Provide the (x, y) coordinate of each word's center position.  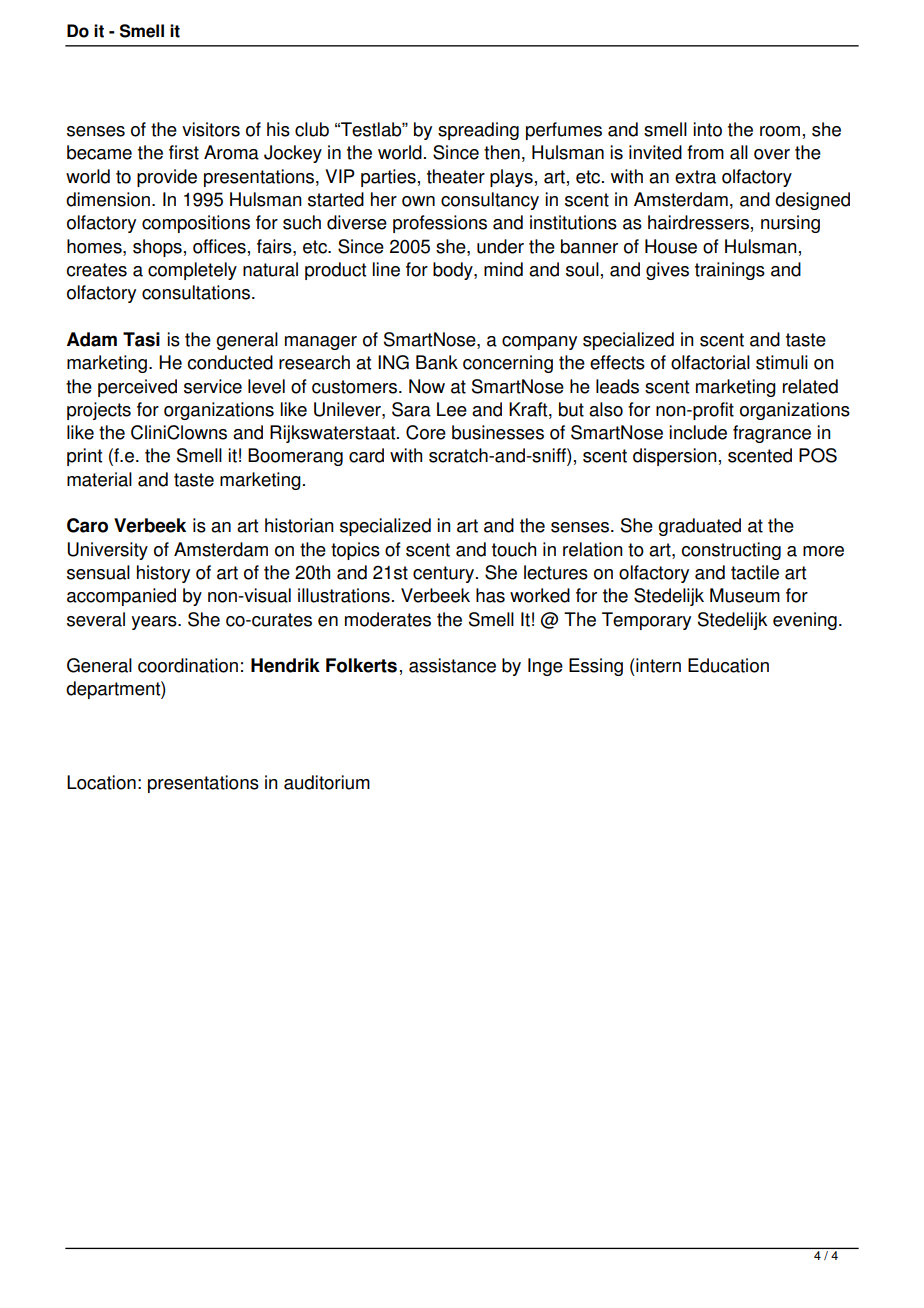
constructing (731, 551)
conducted (230, 362)
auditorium (327, 782)
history (163, 574)
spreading (478, 131)
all (739, 152)
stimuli (782, 362)
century (443, 574)
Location (101, 782)
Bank (437, 362)
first (184, 152)
